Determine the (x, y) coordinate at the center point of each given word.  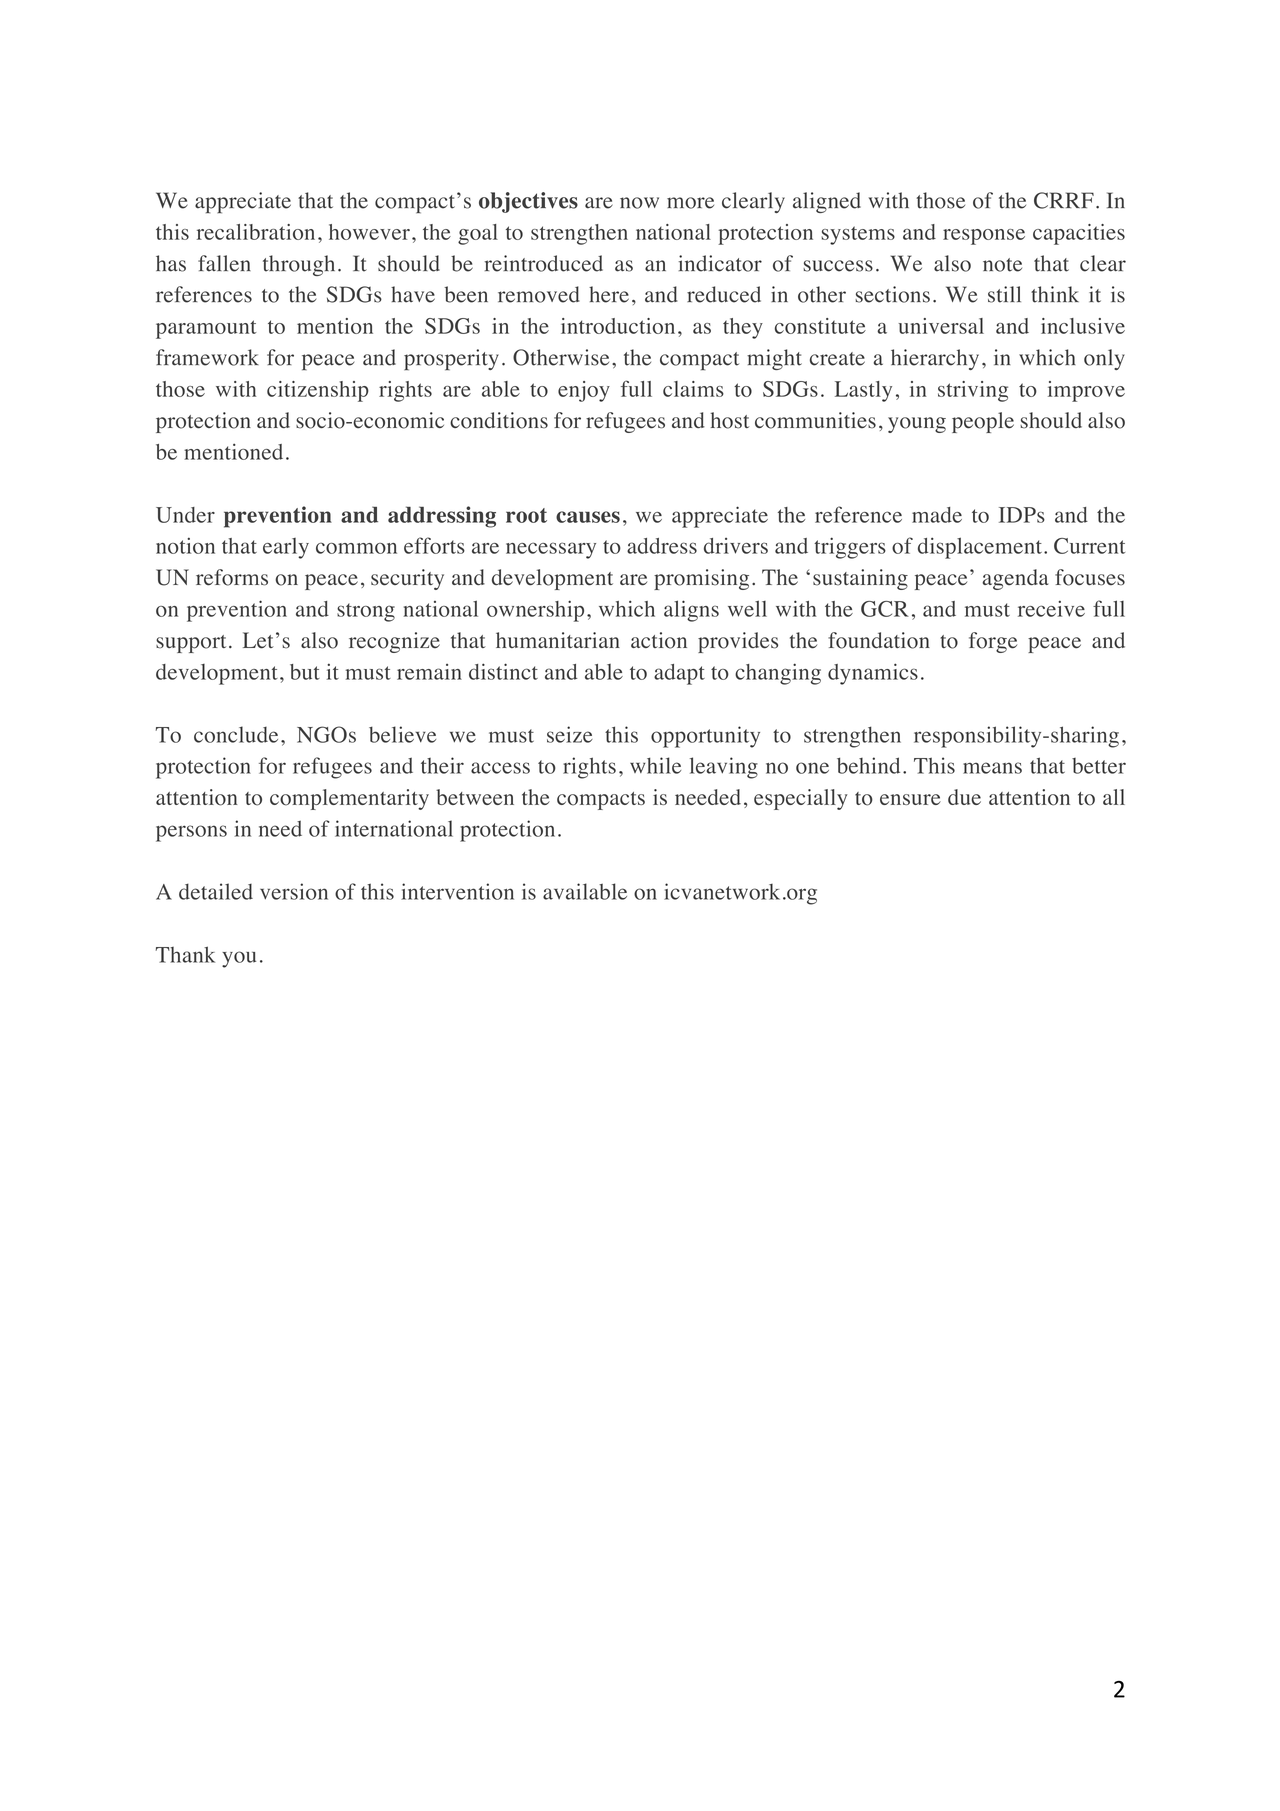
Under (185, 515)
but (305, 672)
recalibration (256, 232)
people (983, 422)
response (984, 237)
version (294, 891)
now (639, 203)
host (730, 420)
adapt (679, 674)
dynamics (873, 674)
